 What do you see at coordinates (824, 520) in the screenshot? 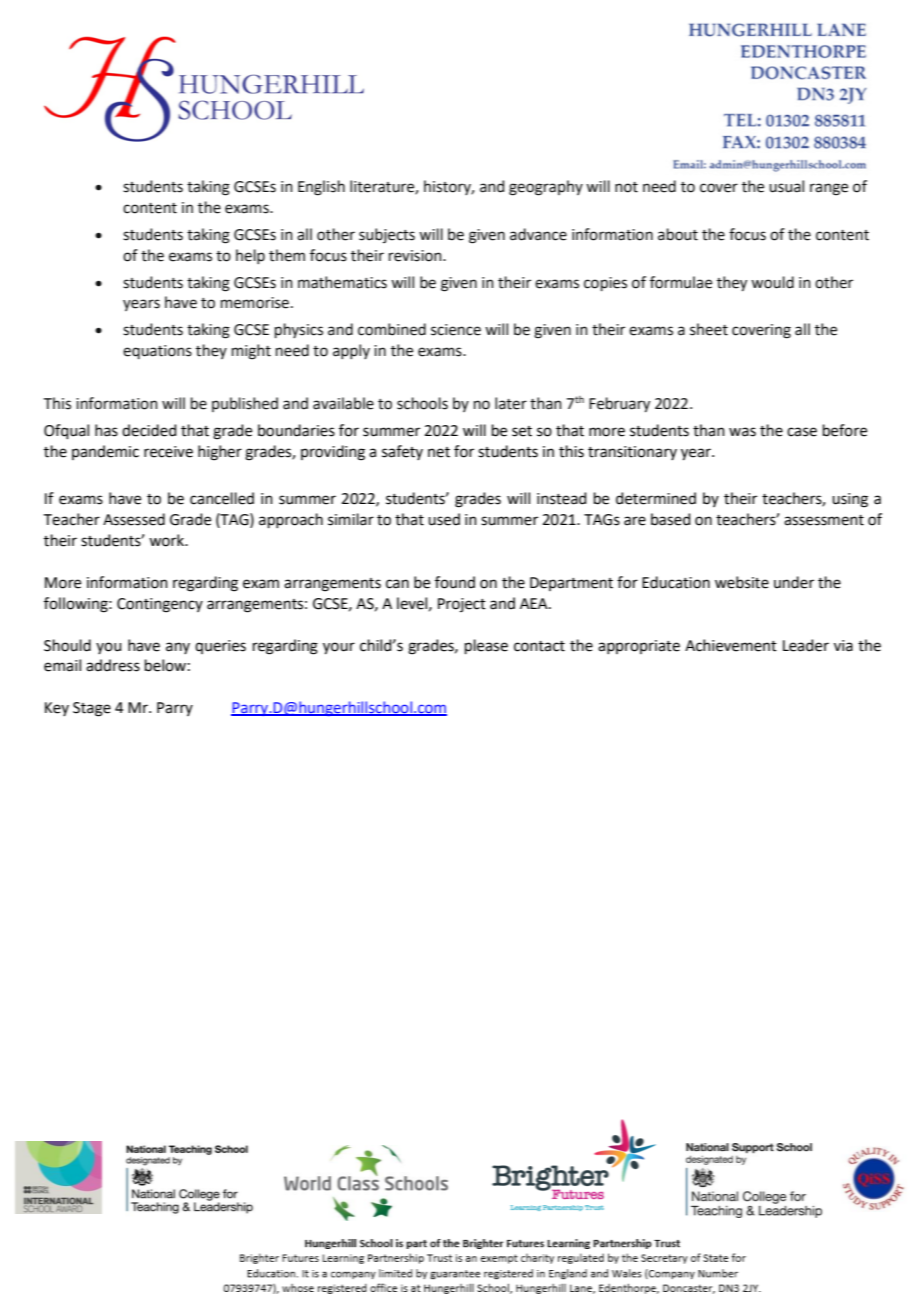
I see `assessment` at bounding box center [824, 520].
